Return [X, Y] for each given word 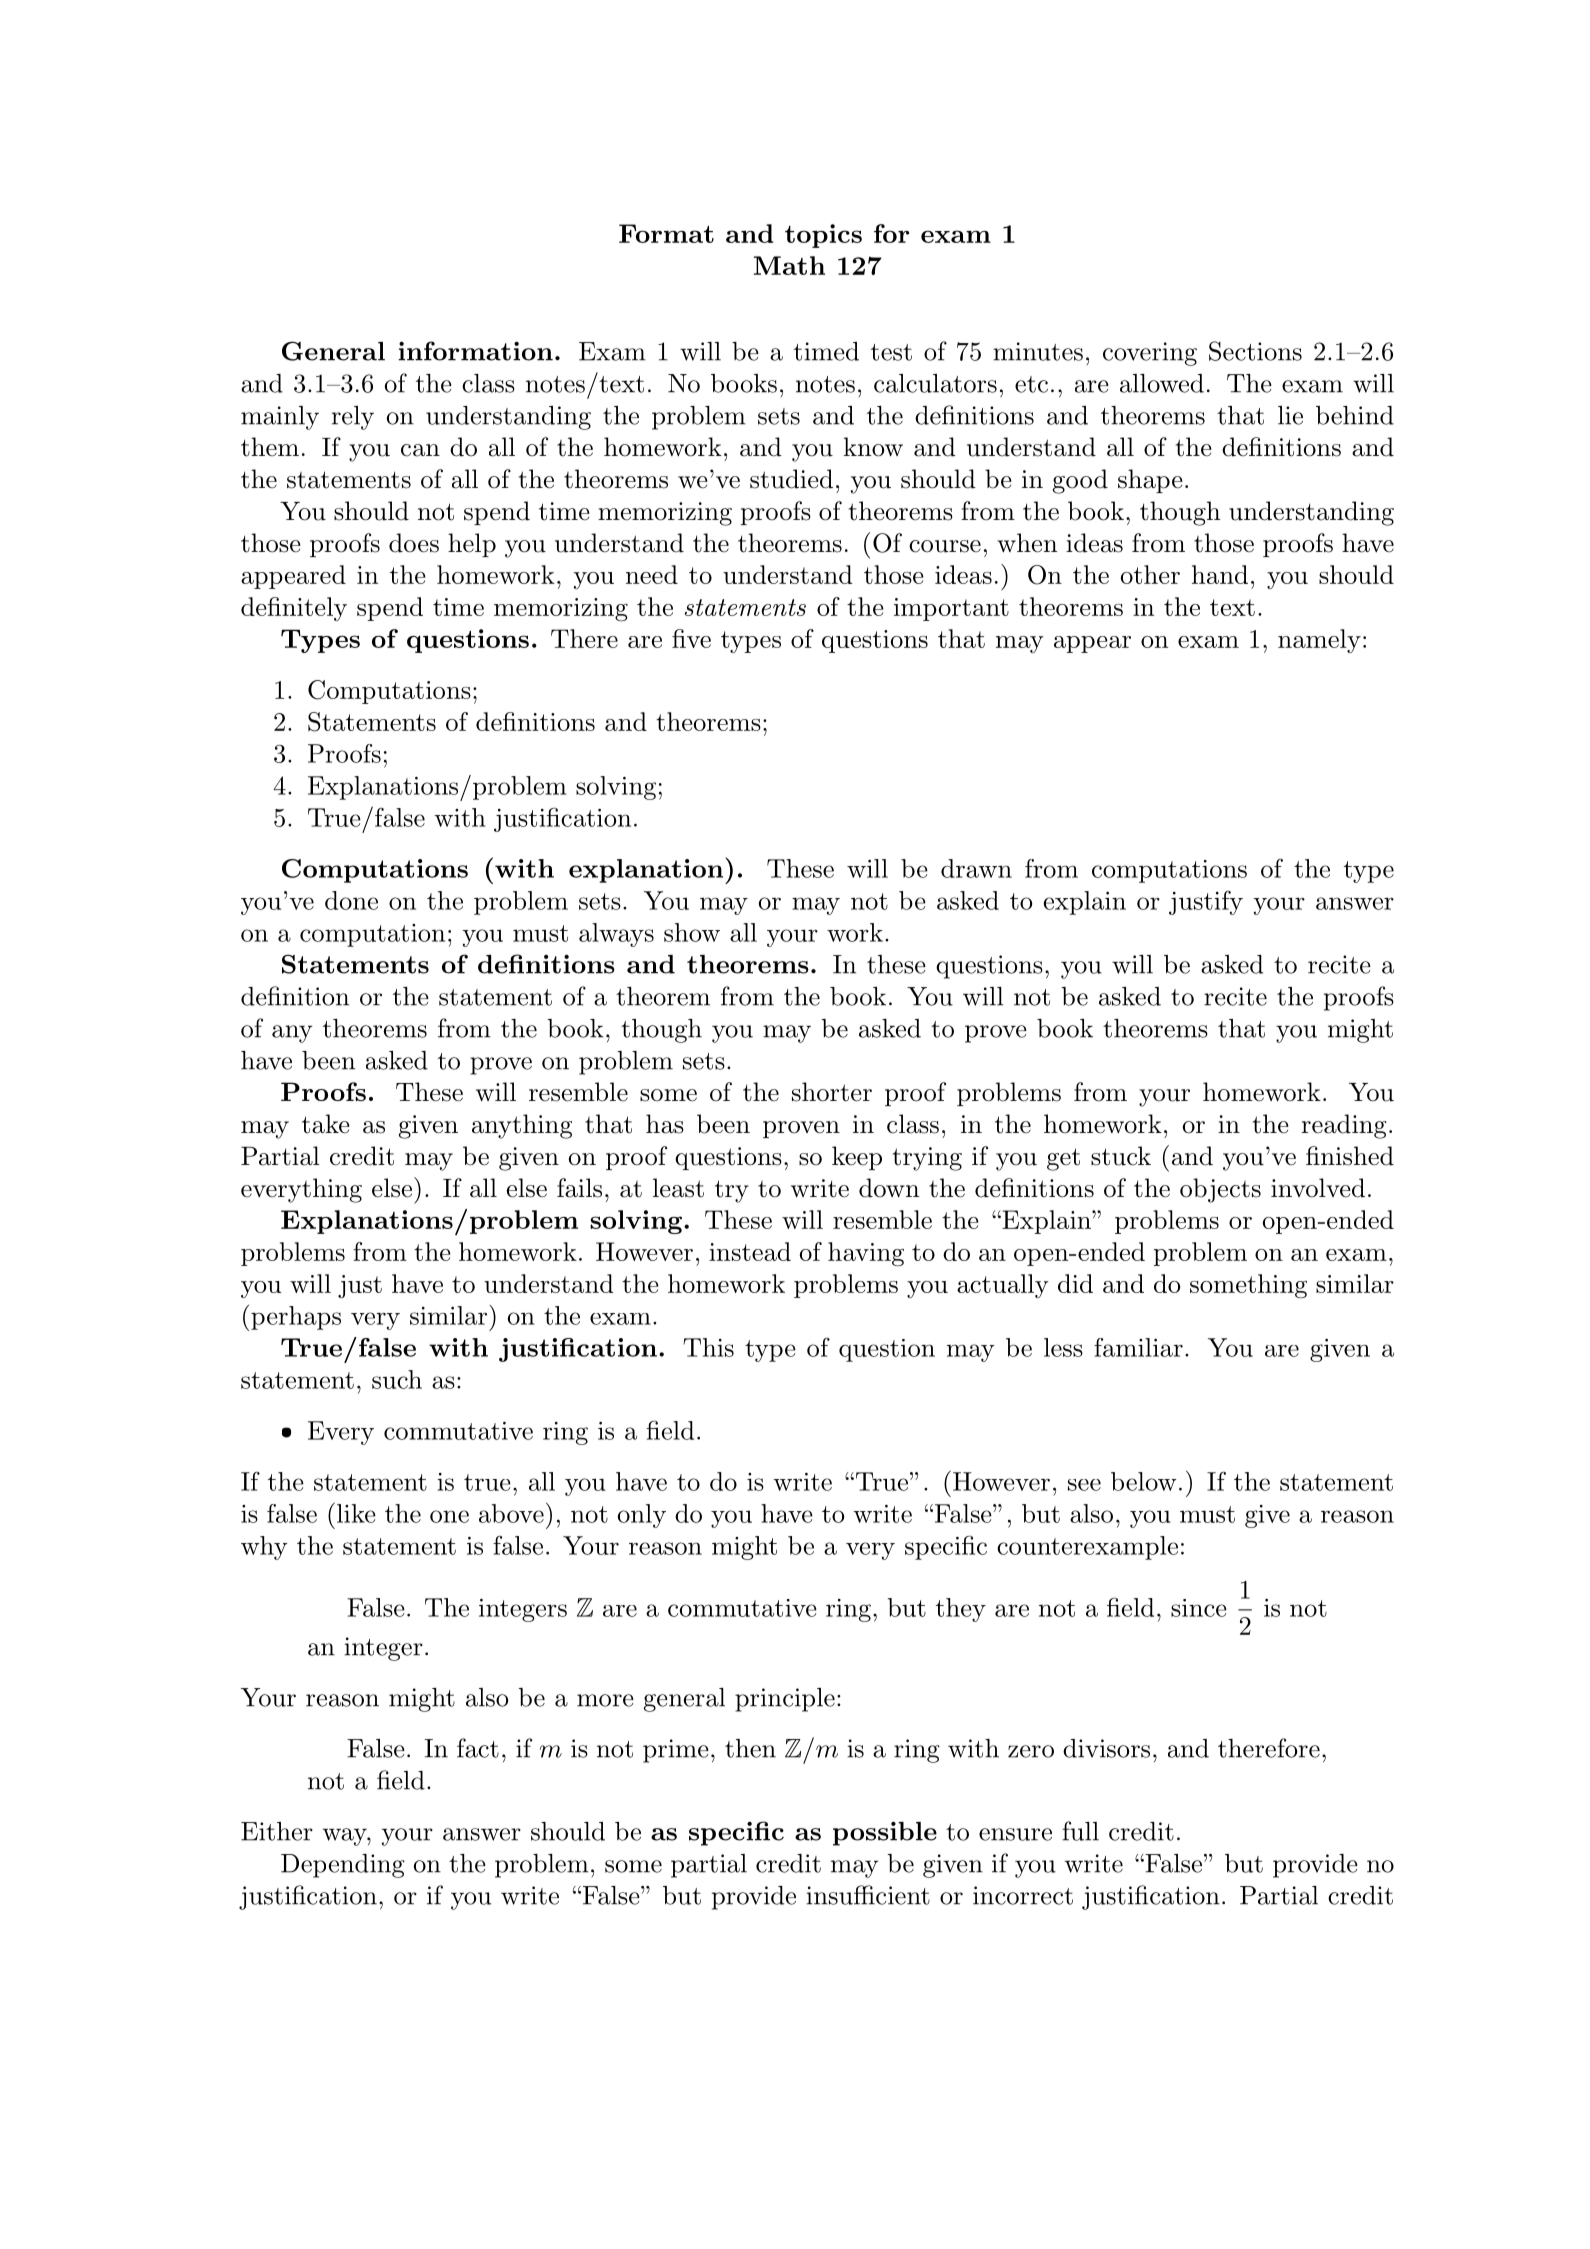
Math [789, 265]
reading [1344, 1126]
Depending [343, 1866]
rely [353, 418]
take [326, 1124]
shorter [832, 1092]
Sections [1255, 351]
